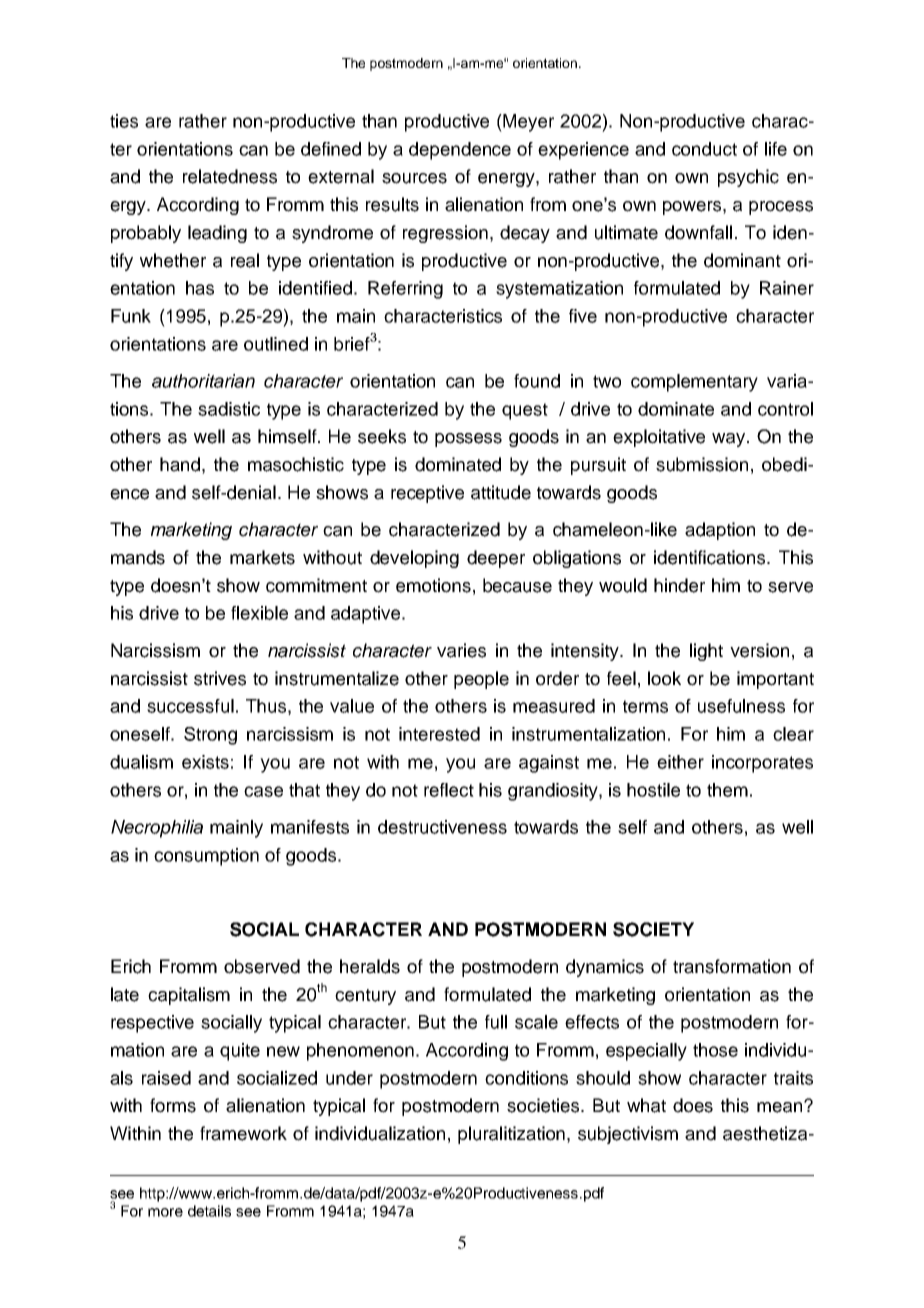 This image has height=1308, width=924. What do you see at coordinates (206, 857) in the image?
I see `consumption` at bounding box center [206, 857].
